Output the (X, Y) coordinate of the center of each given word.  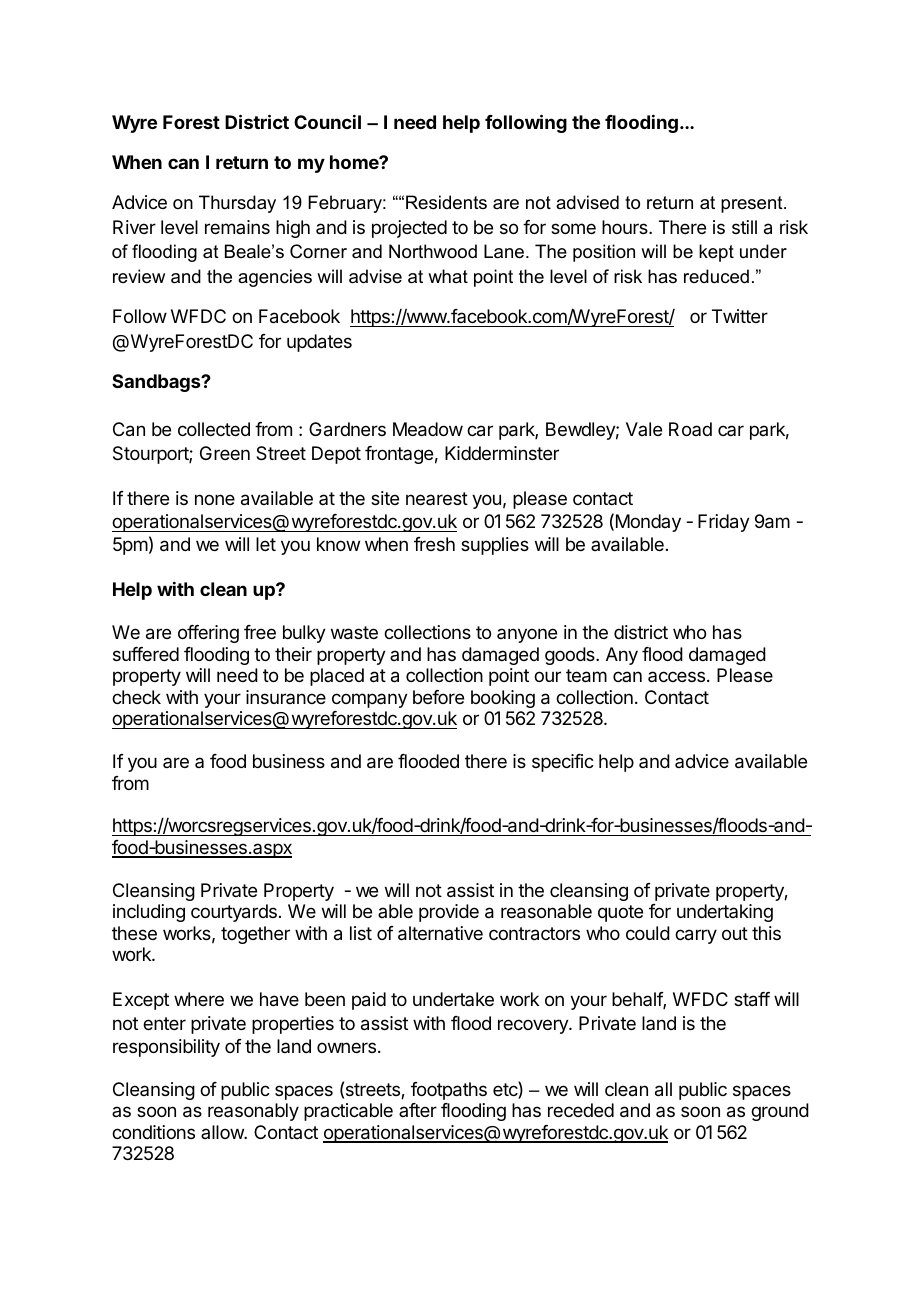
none (215, 499)
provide (449, 913)
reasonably (253, 1112)
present (753, 204)
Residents (446, 202)
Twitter (740, 316)
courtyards (234, 913)
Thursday (237, 204)
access (676, 676)
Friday (724, 523)
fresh (434, 544)
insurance (286, 697)
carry (696, 936)
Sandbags (157, 383)
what (448, 276)
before (438, 697)
